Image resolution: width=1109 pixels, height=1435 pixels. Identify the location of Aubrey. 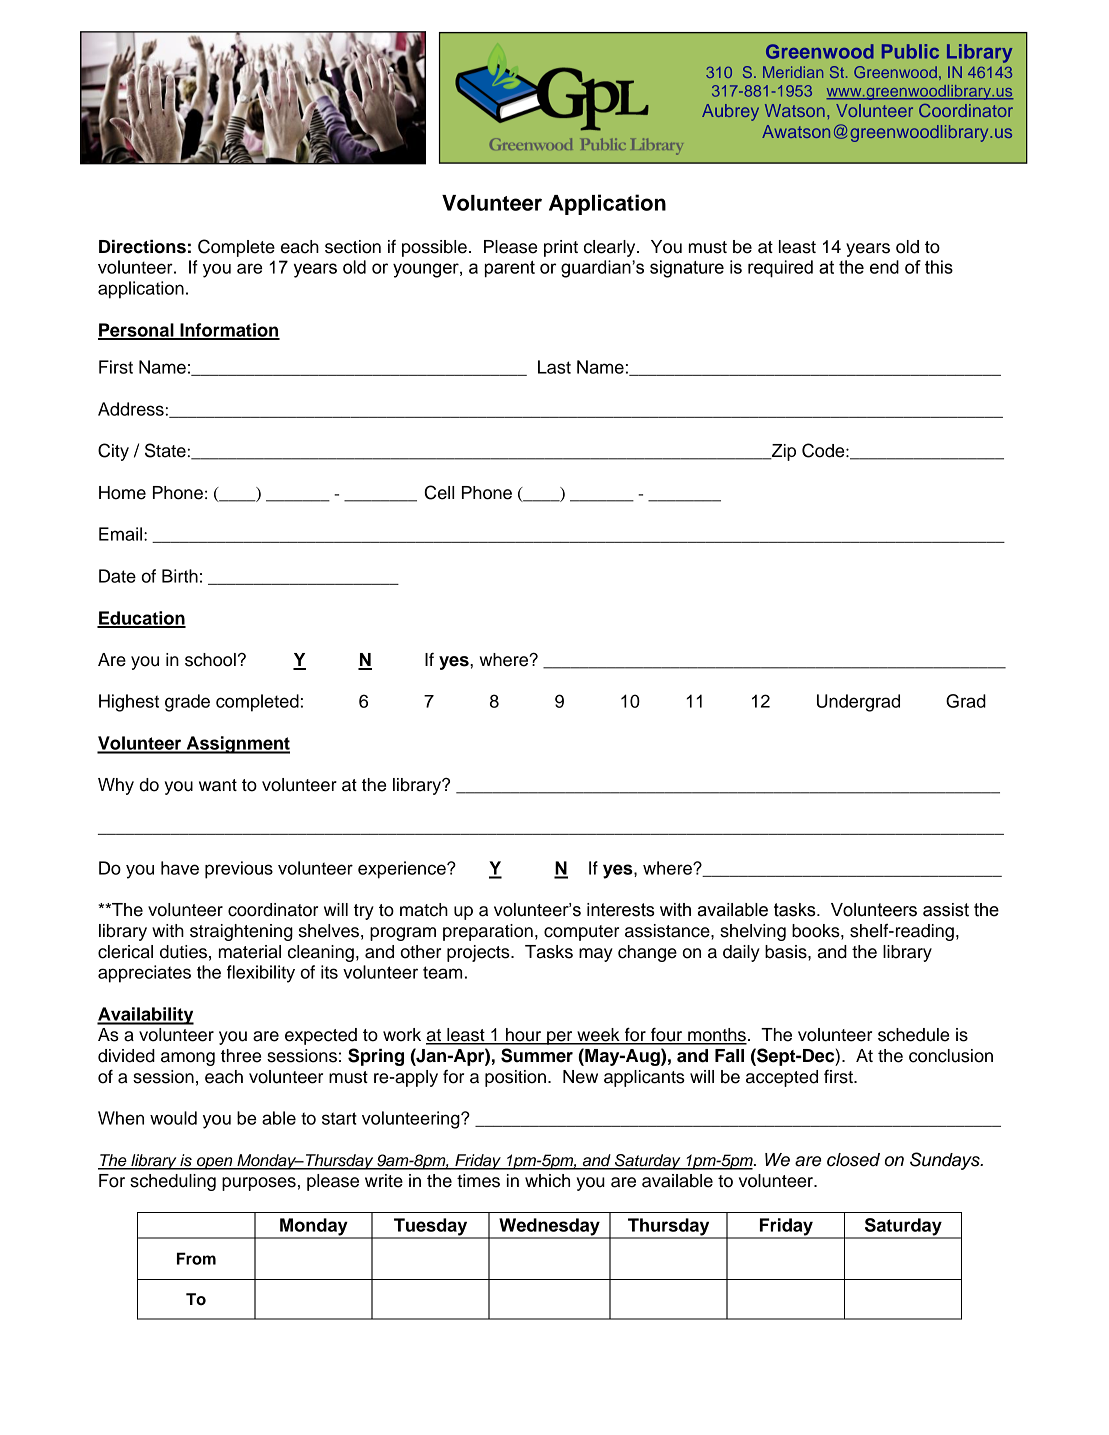
(730, 112).
